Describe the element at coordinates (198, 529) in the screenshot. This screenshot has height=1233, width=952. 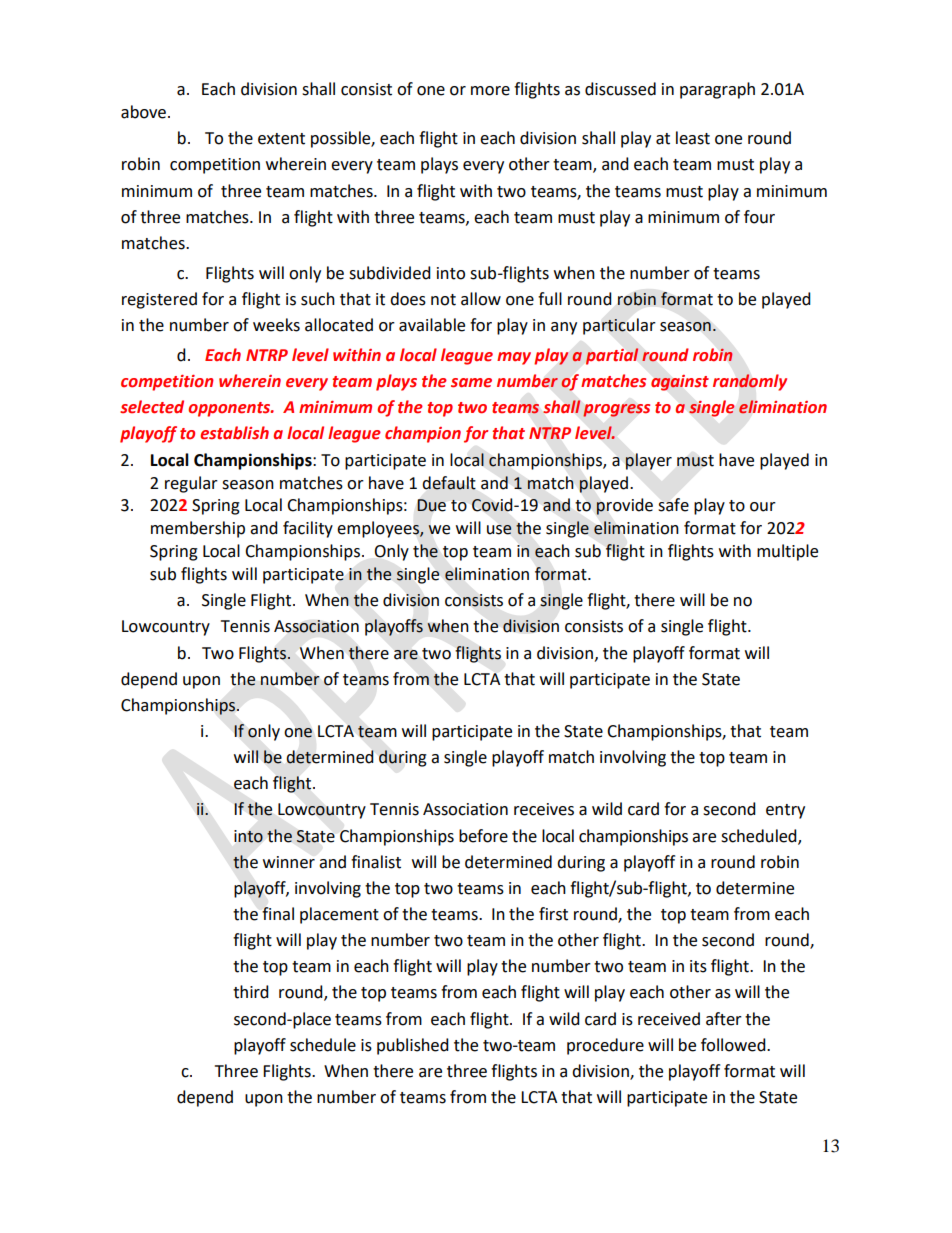
I see `membership` at that location.
